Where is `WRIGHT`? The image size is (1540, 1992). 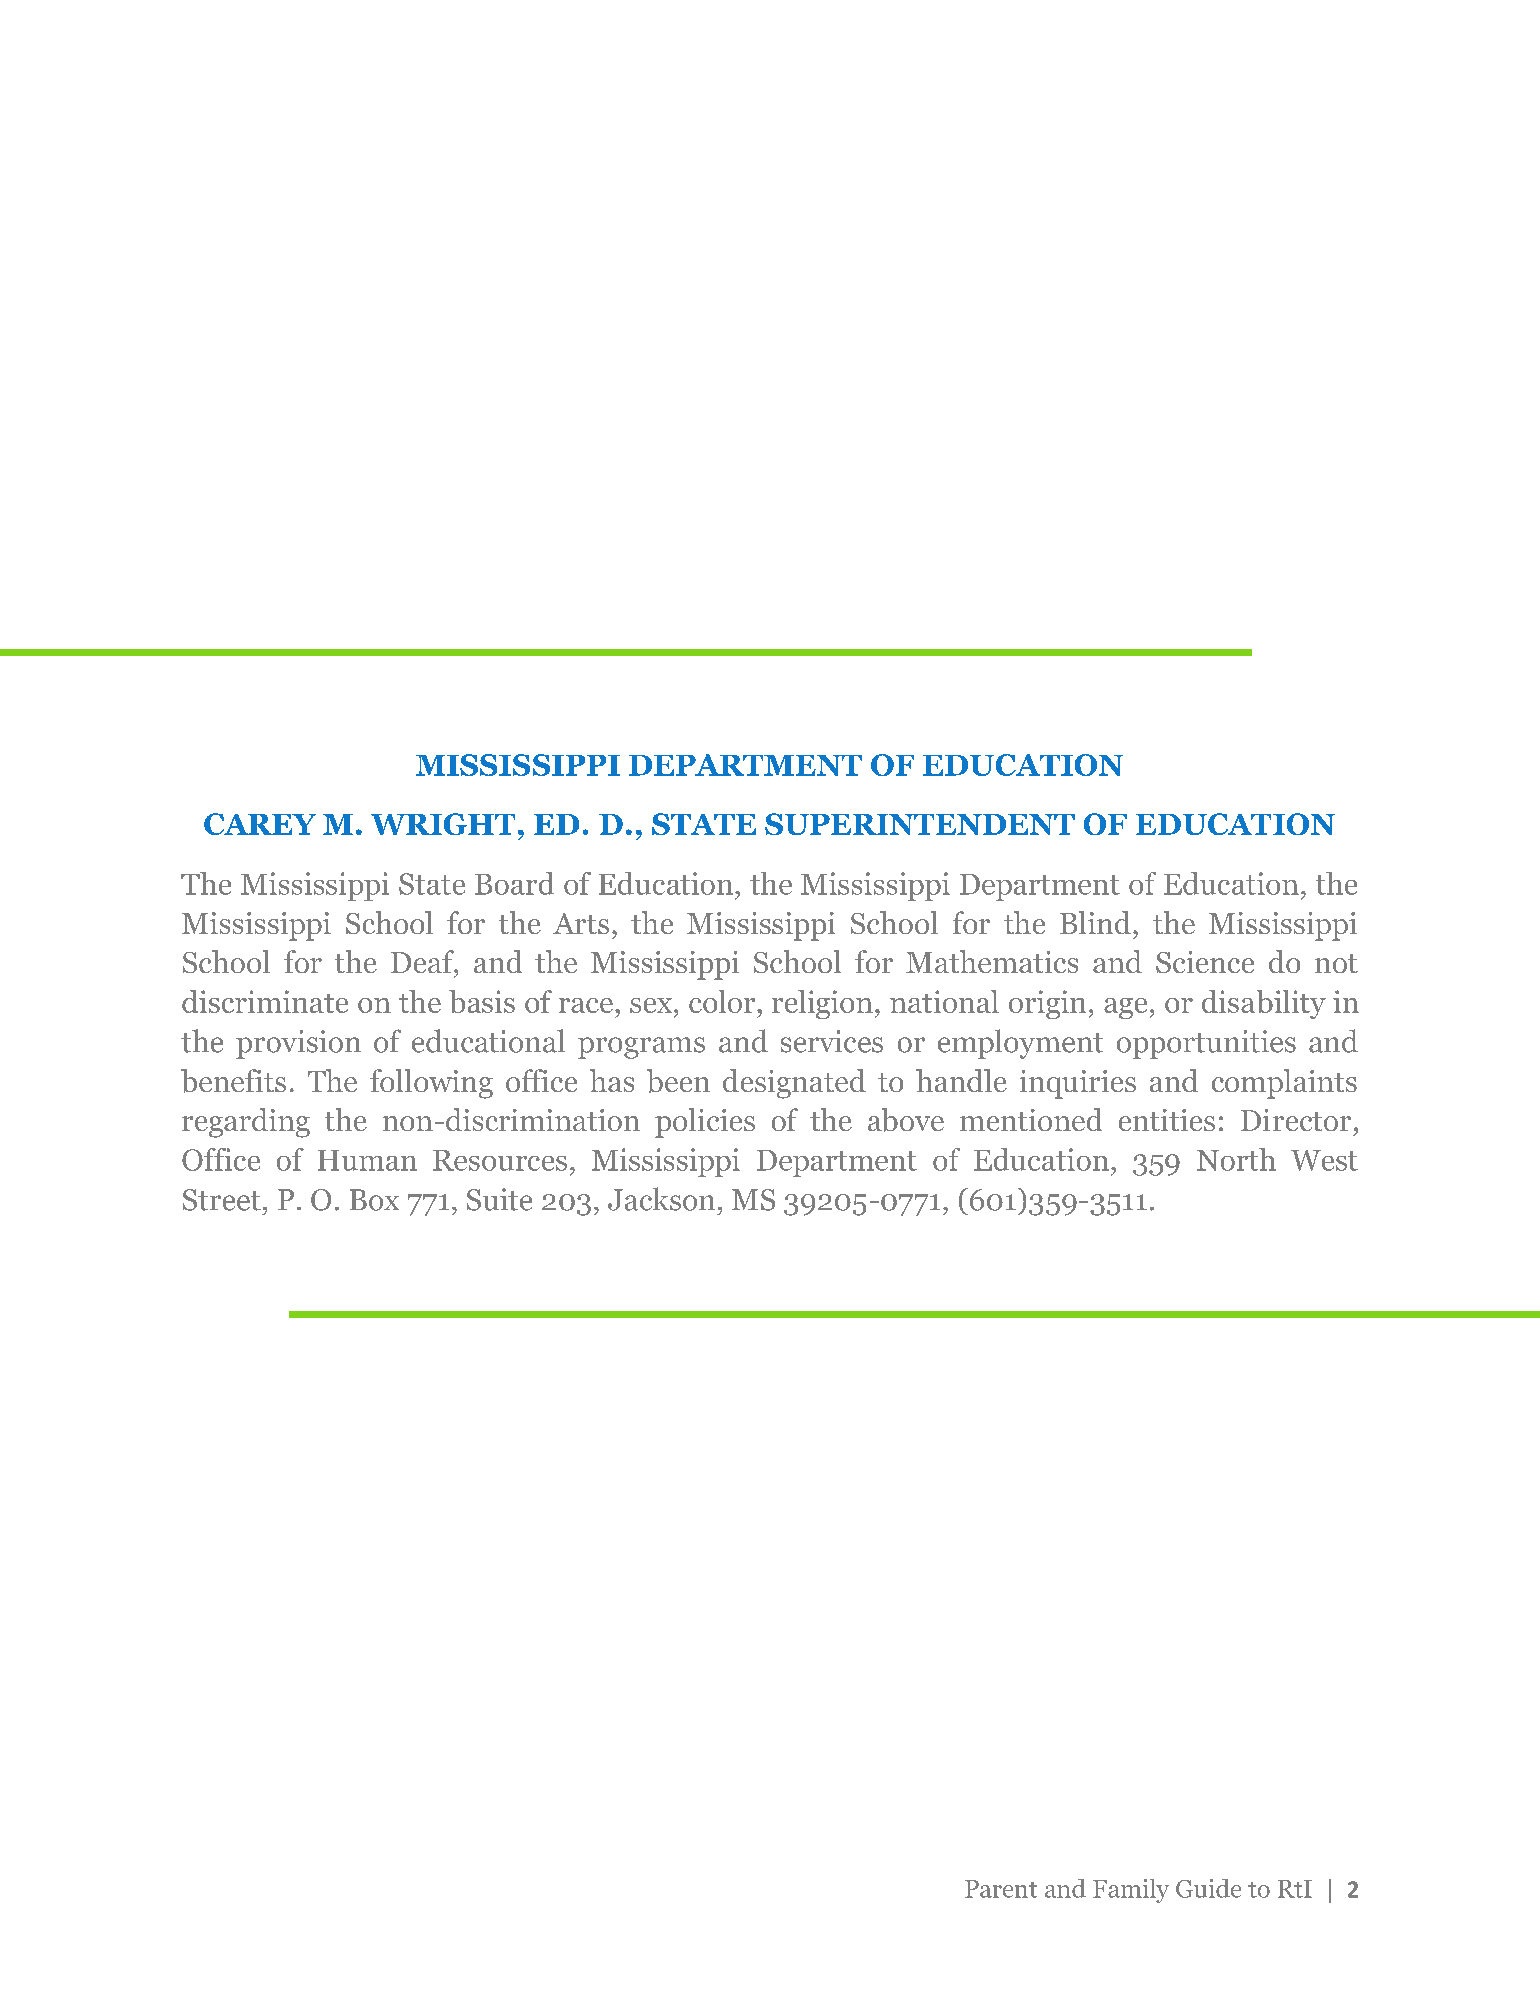
WRIGHT is located at coordinates (443, 824).
